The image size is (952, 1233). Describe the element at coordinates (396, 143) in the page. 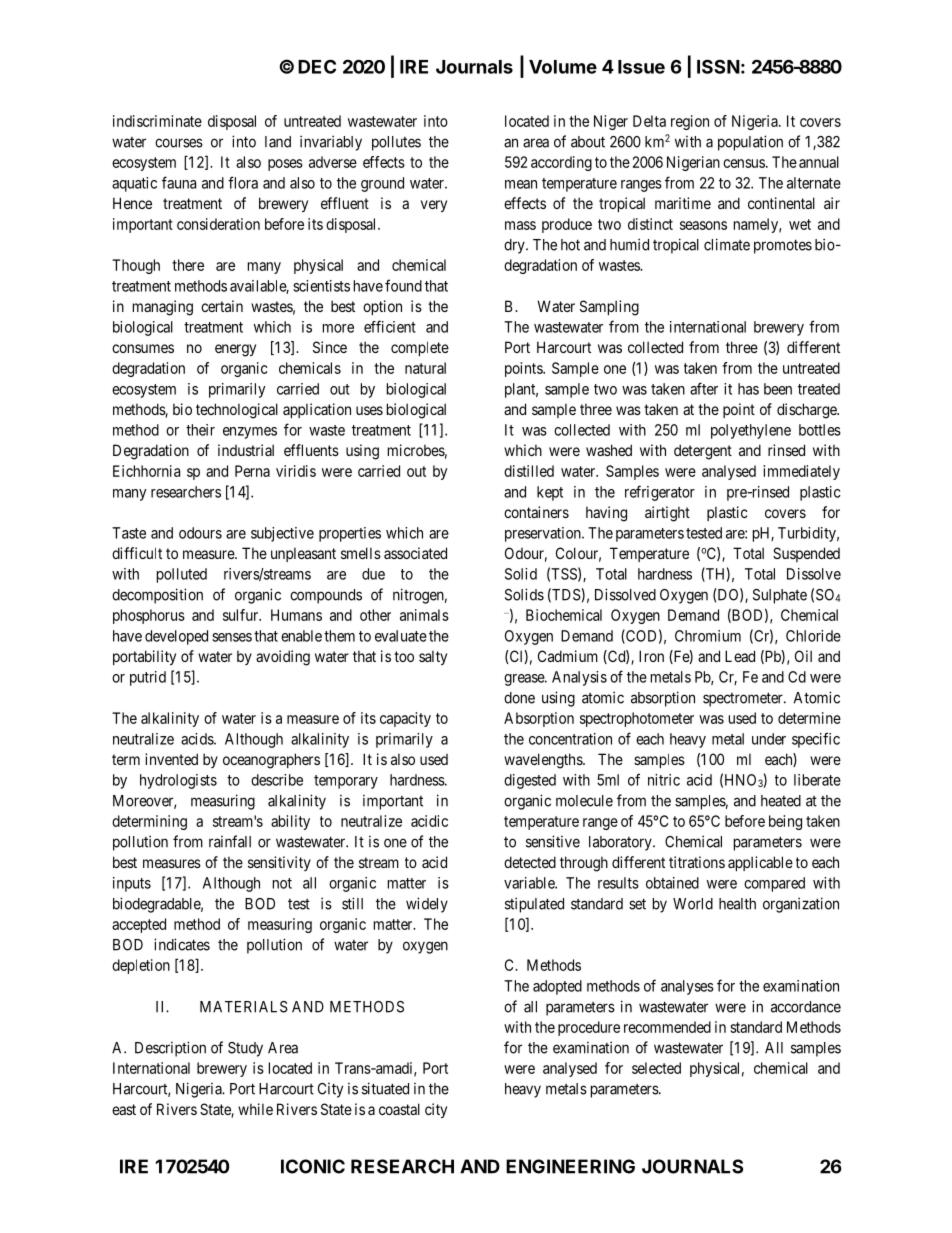

I see `pollutes` at that location.
